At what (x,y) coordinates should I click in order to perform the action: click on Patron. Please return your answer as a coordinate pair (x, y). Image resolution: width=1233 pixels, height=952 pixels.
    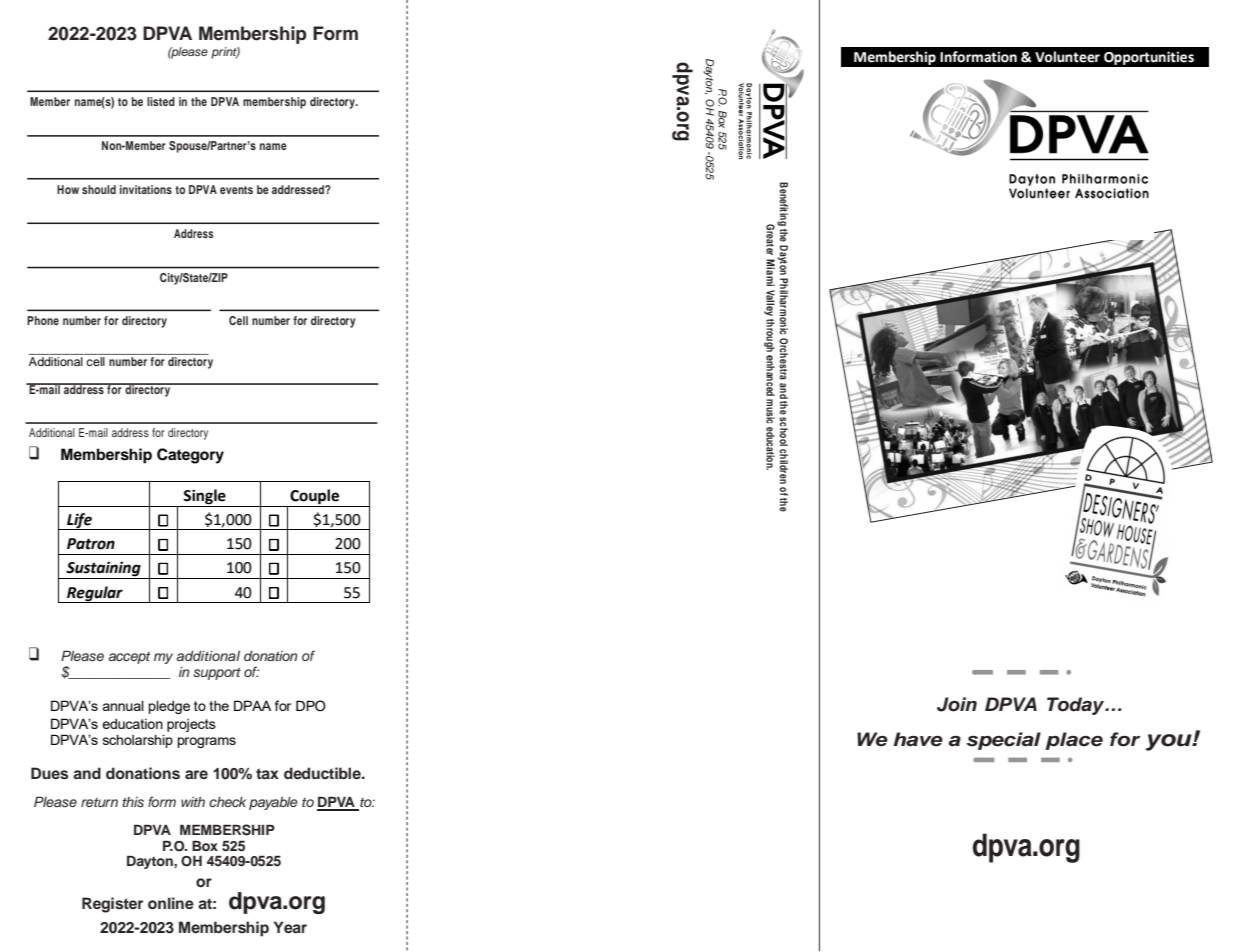
    Looking at the image, I should click on (91, 544).
